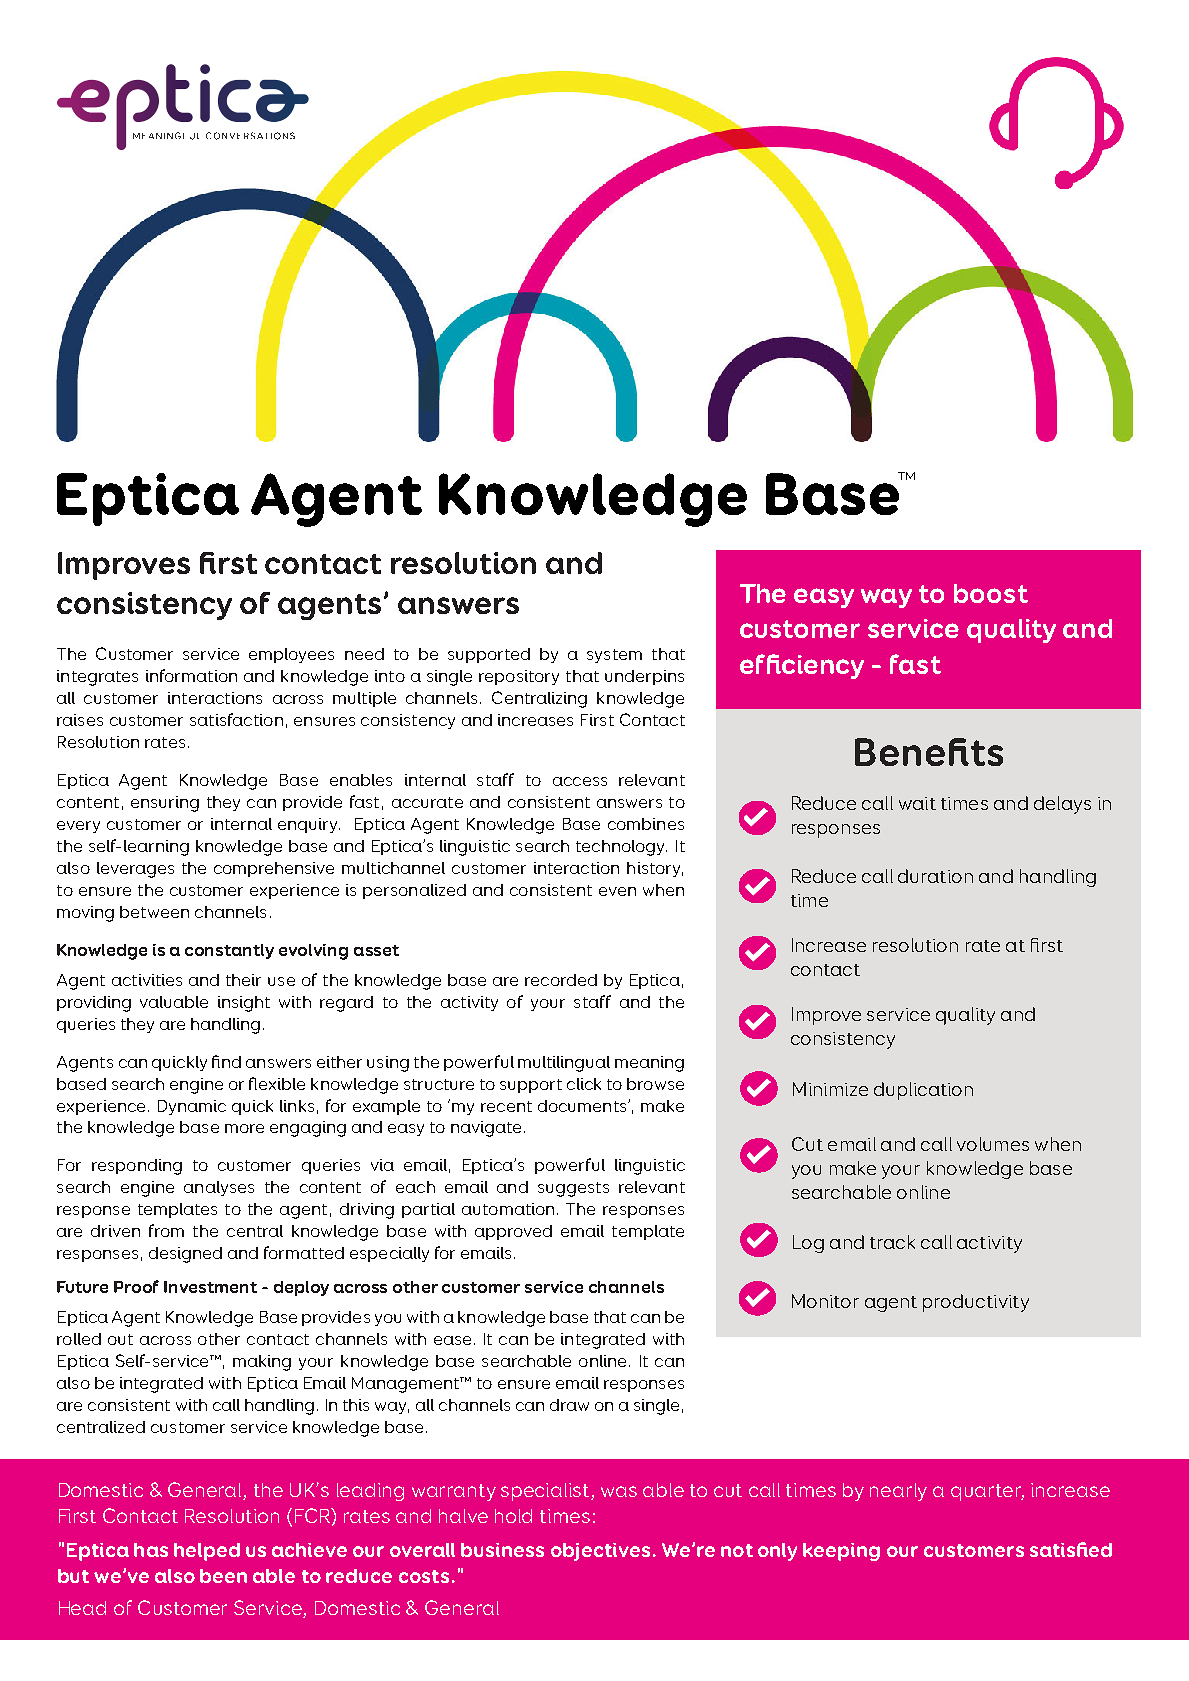 This screenshot has height=1681, width=1189. What do you see at coordinates (892, 1242) in the screenshot?
I see `track` at bounding box center [892, 1242].
